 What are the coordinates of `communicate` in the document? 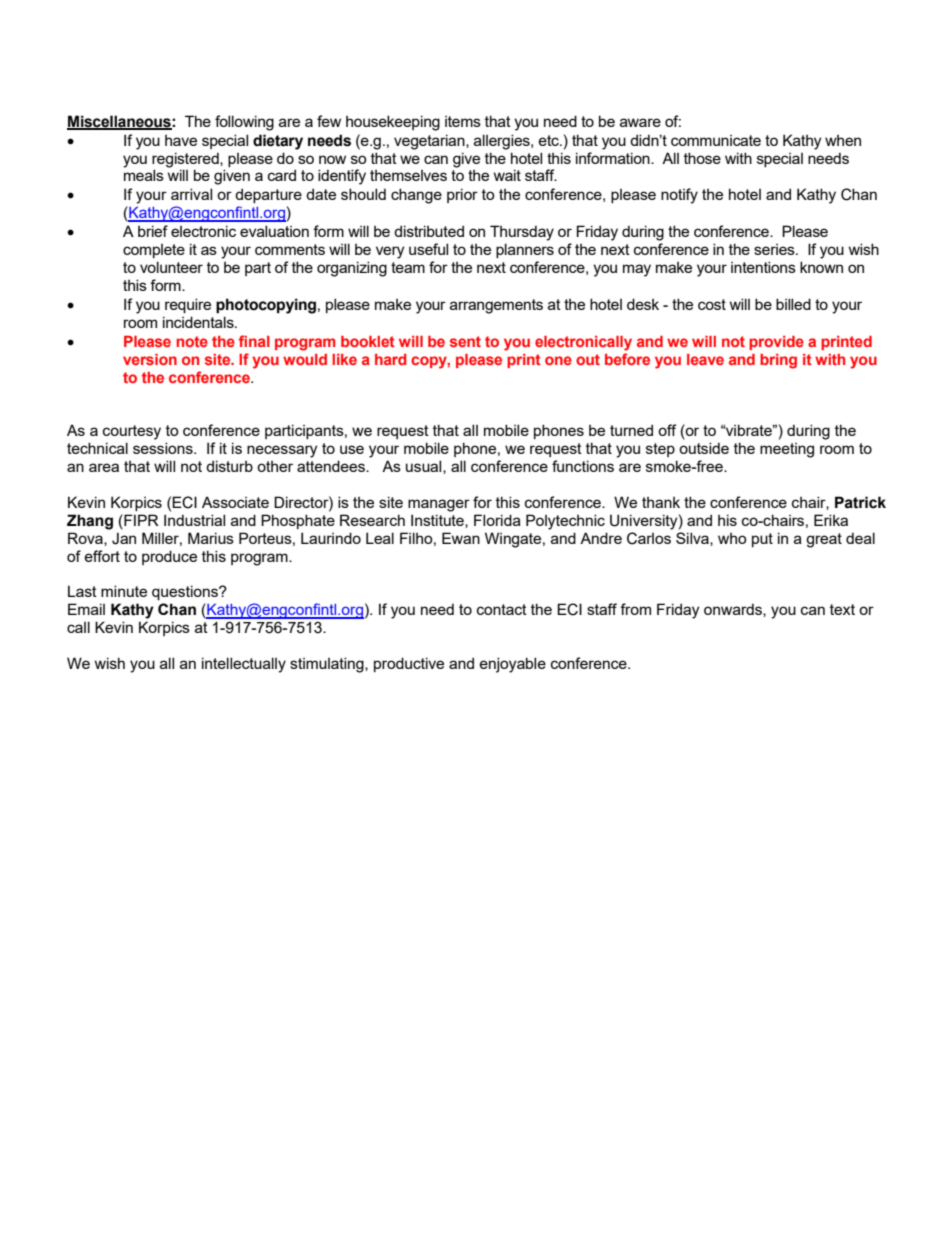 It's located at (716, 140).
